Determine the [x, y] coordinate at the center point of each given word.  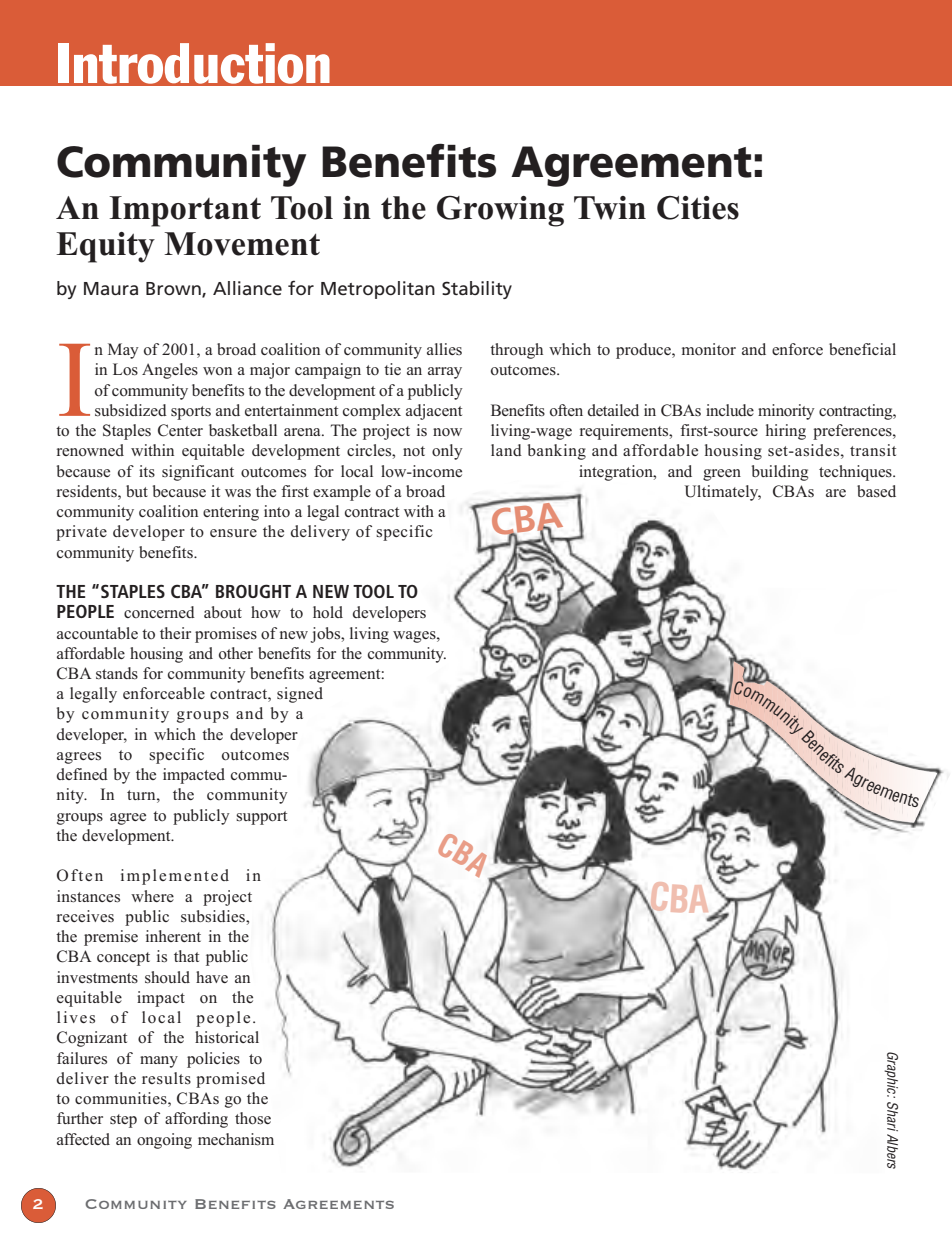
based [876, 491]
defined [82, 774]
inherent [173, 936]
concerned [159, 612]
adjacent [434, 412]
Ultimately [723, 493]
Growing [500, 211]
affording [196, 1120]
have [212, 977]
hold [328, 612]
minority [786, 412]
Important [185, 211]
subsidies [214, 916]
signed [300, 695]
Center [180, 430]
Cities [698, 208]
